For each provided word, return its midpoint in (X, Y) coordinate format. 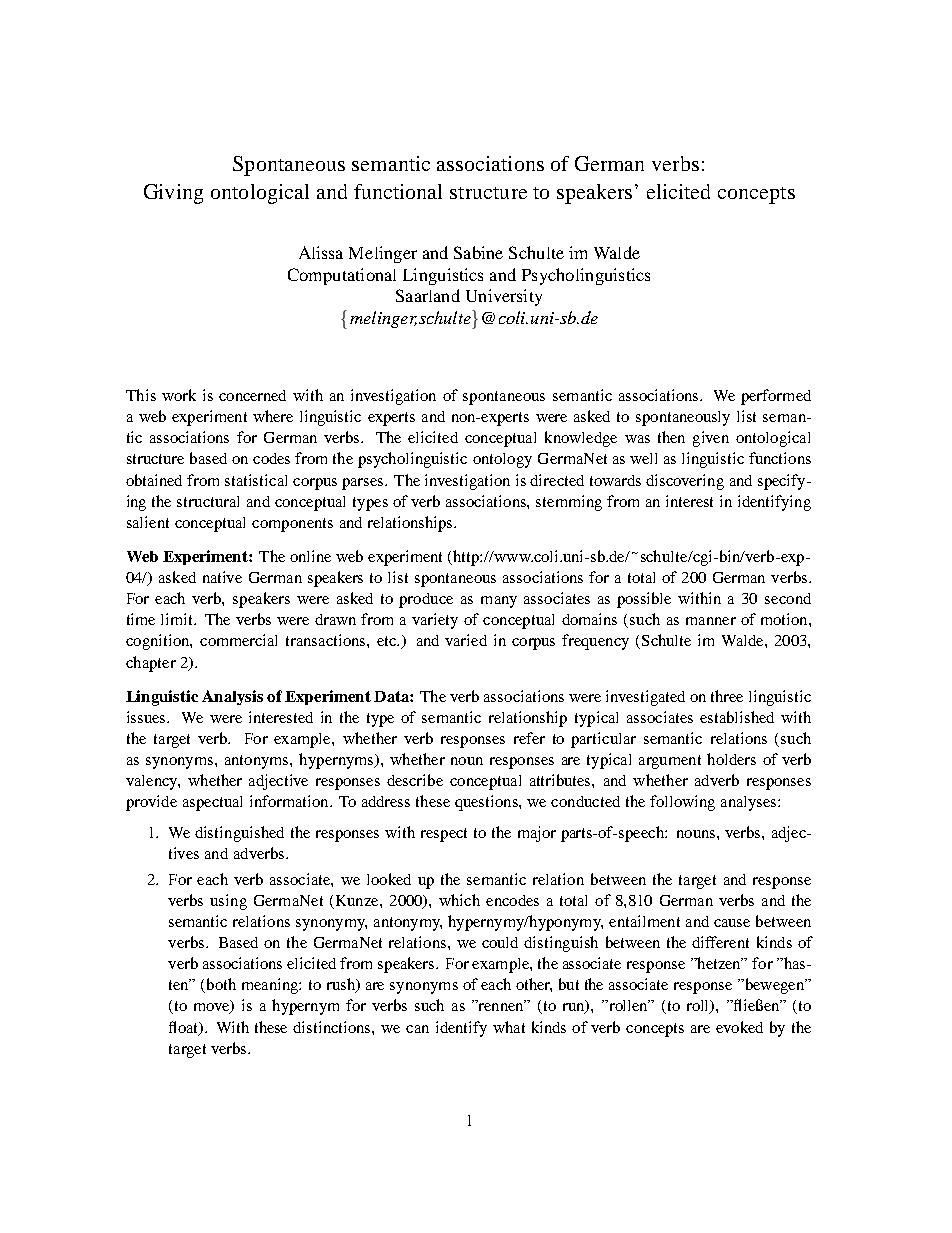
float (185, 1028)
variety (435, 621)
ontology (502, 460)
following (682, 803)
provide (151, 803)
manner (711, 621)
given (711, 439)
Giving (173, 194)
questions (487, 803)
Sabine (478, 252)
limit (178, 619)
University (504, 297)
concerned (252, 395)
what (509, 1027)
